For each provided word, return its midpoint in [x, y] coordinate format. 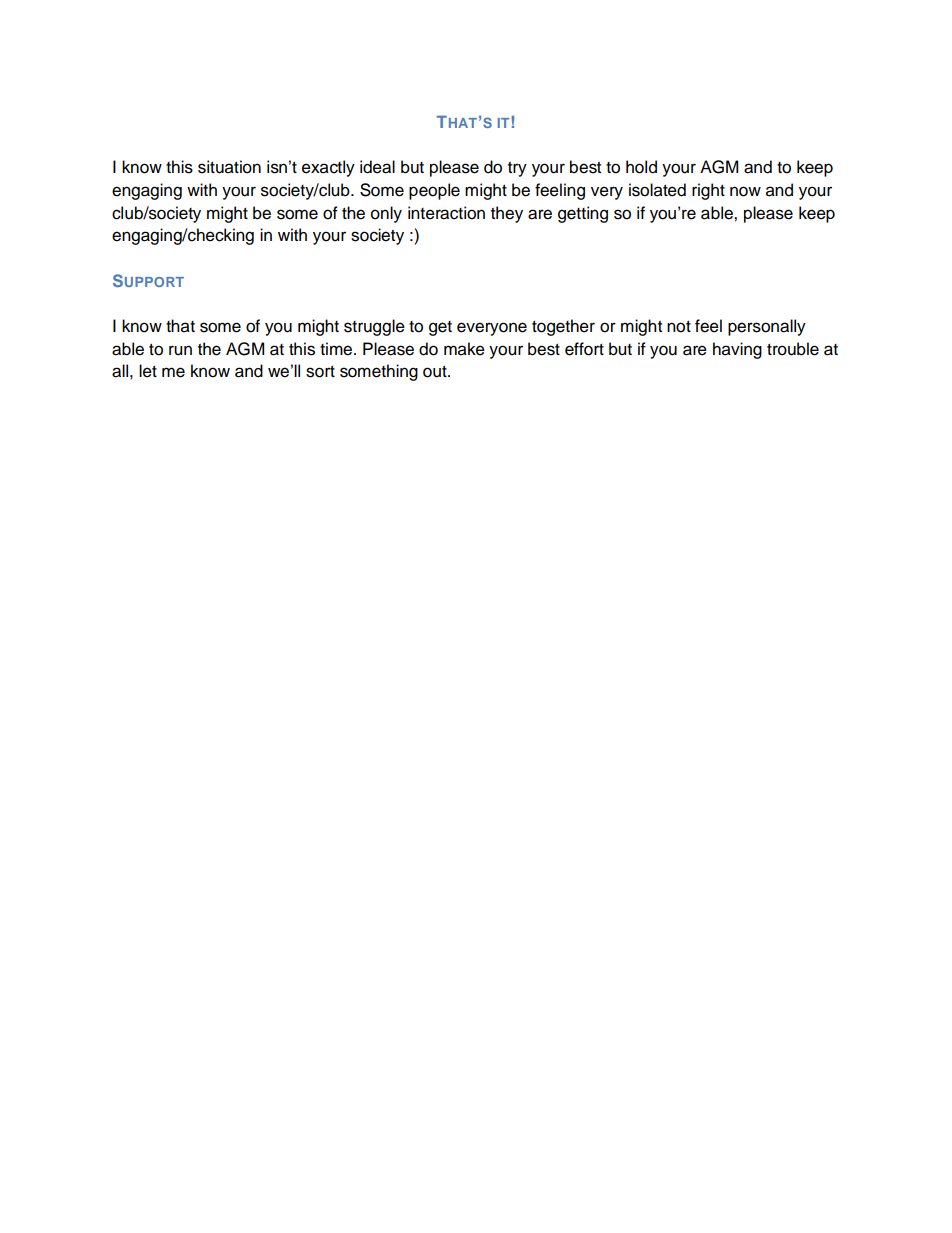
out [436, 372]
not [679, 327]
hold [641, 167]
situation [229, 167]
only [386, 214]
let [148, 371]
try [517, 169]
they [507, 214]
